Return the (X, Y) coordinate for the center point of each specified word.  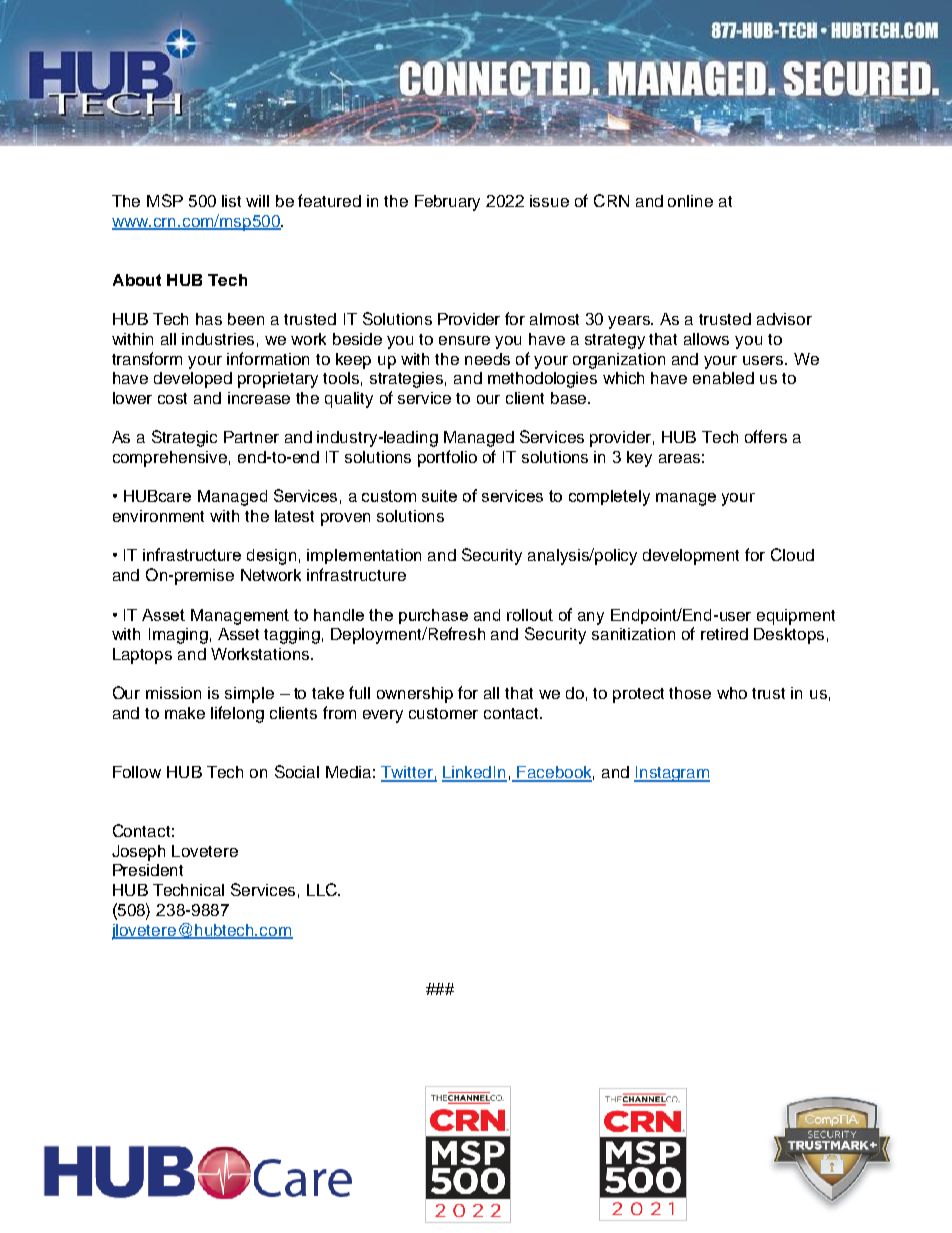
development (691, 557)
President (148, 870)
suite (439, 496)
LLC (323, 889)
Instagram (672, 774)
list (231, 201)
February (447, 203)
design (271, 557)
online (690, 201)
